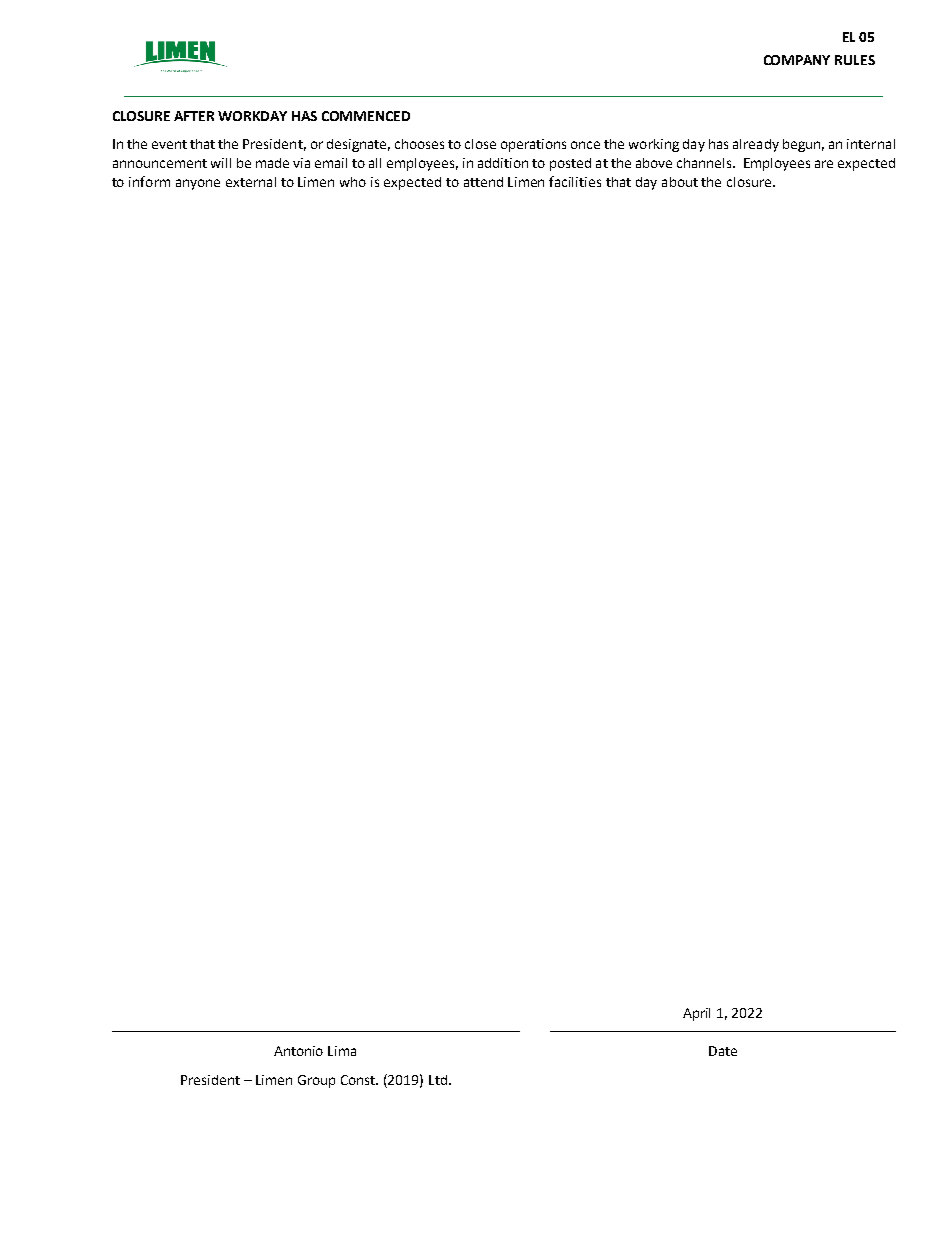 The width and height of the screenshot is (952, 1233). What do you see at coordinates (252, 116) in the screenshot?
I see `WORKDAY` at bounding box center [252, 116].
